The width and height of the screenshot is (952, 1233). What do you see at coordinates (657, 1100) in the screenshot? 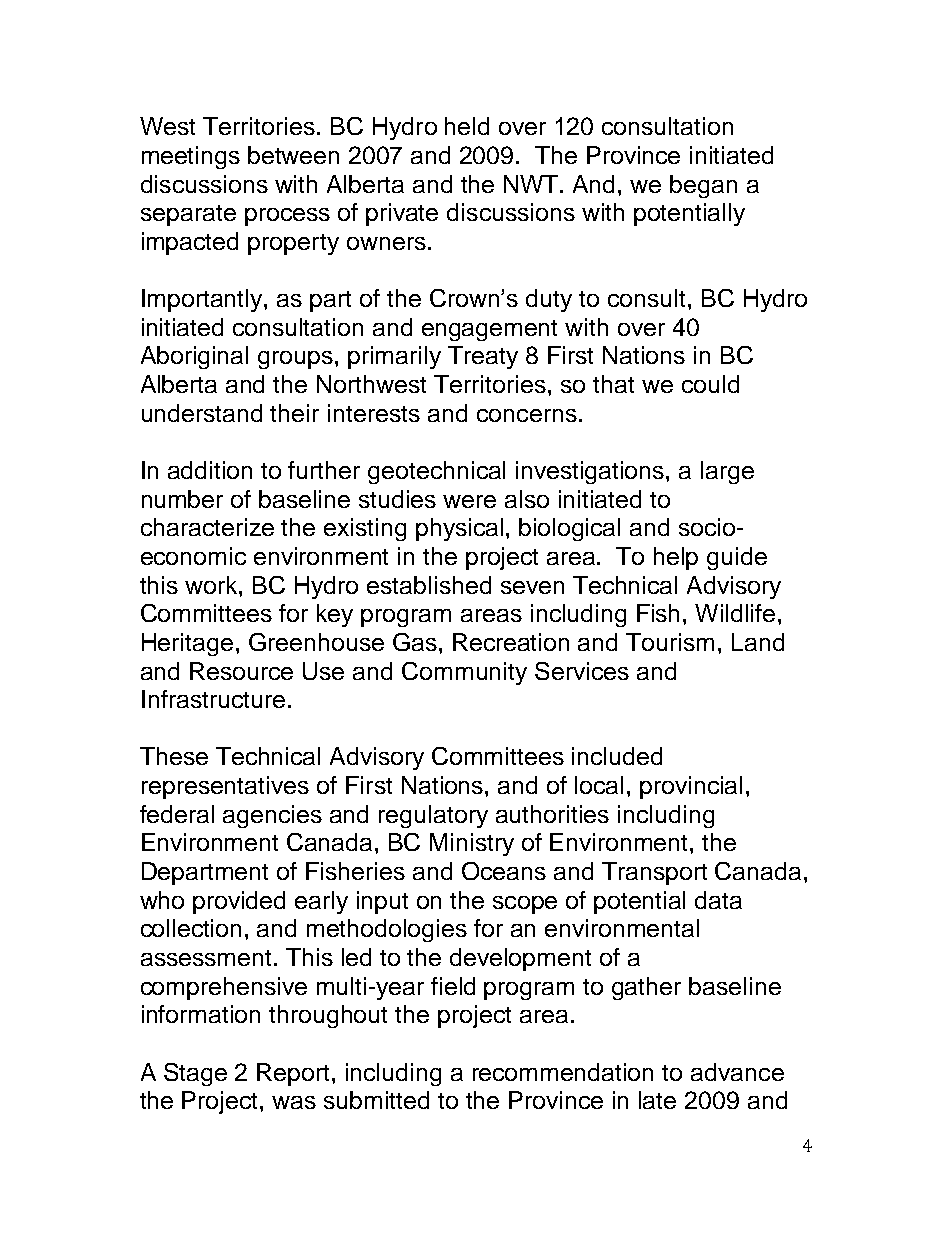
I see `late` at bounding box center [657, 1100].
